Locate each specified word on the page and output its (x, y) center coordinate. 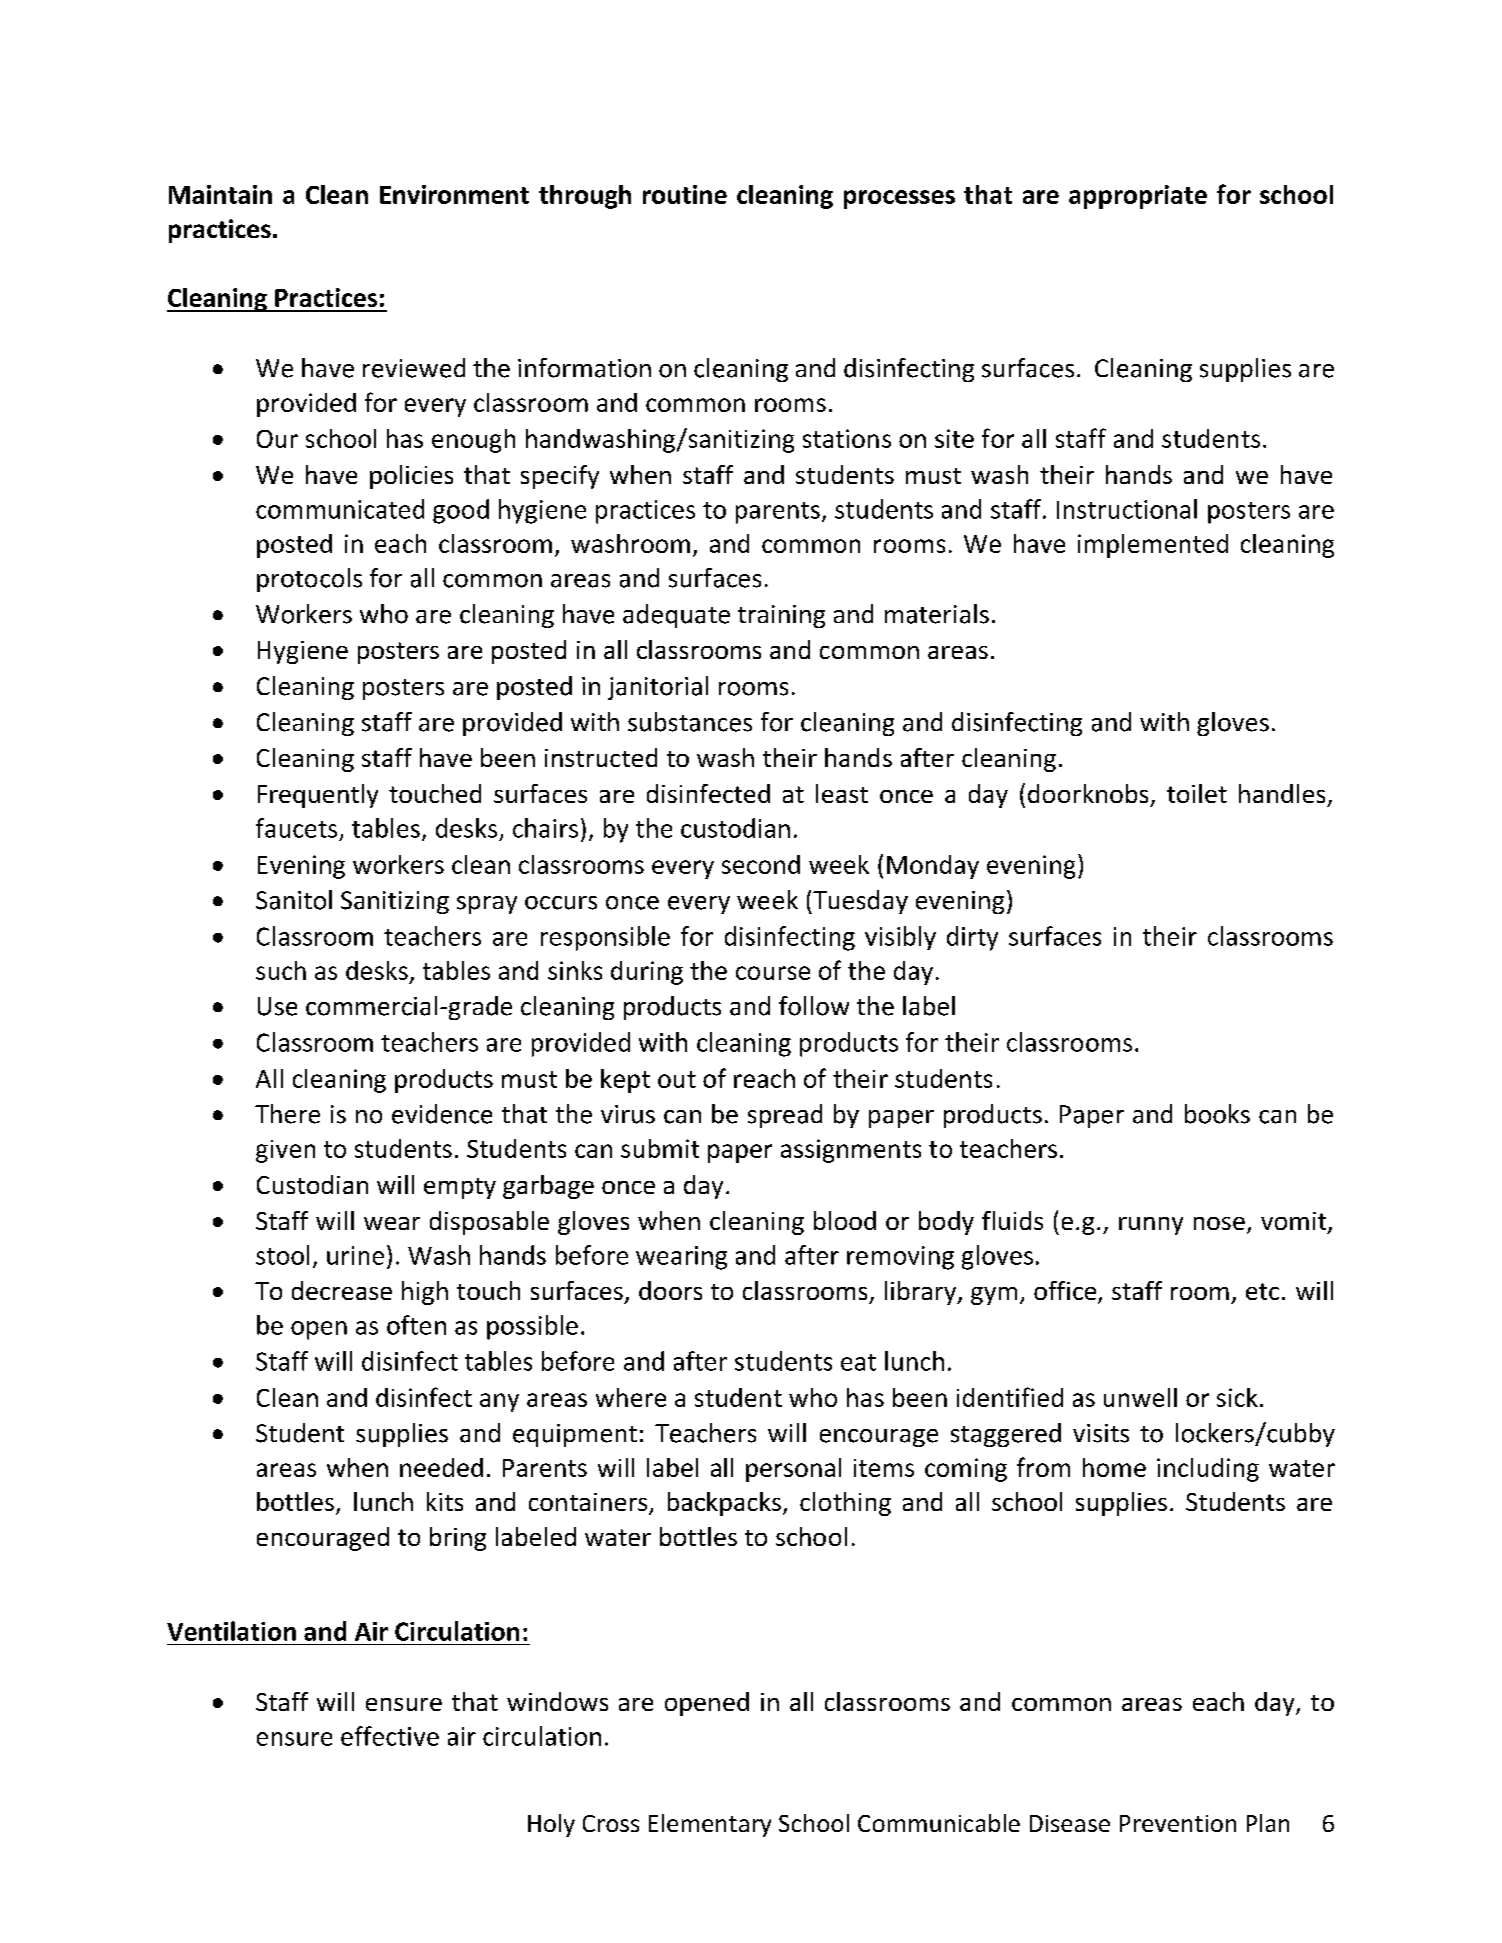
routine (685, 194)
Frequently (318, 796)
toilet (1197, 793)
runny (1151, 1226)
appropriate (1138, 197)
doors (670, 1290)
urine (355, 1255)
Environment (454, 194)
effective (390, 1736)
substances (690, 722)
